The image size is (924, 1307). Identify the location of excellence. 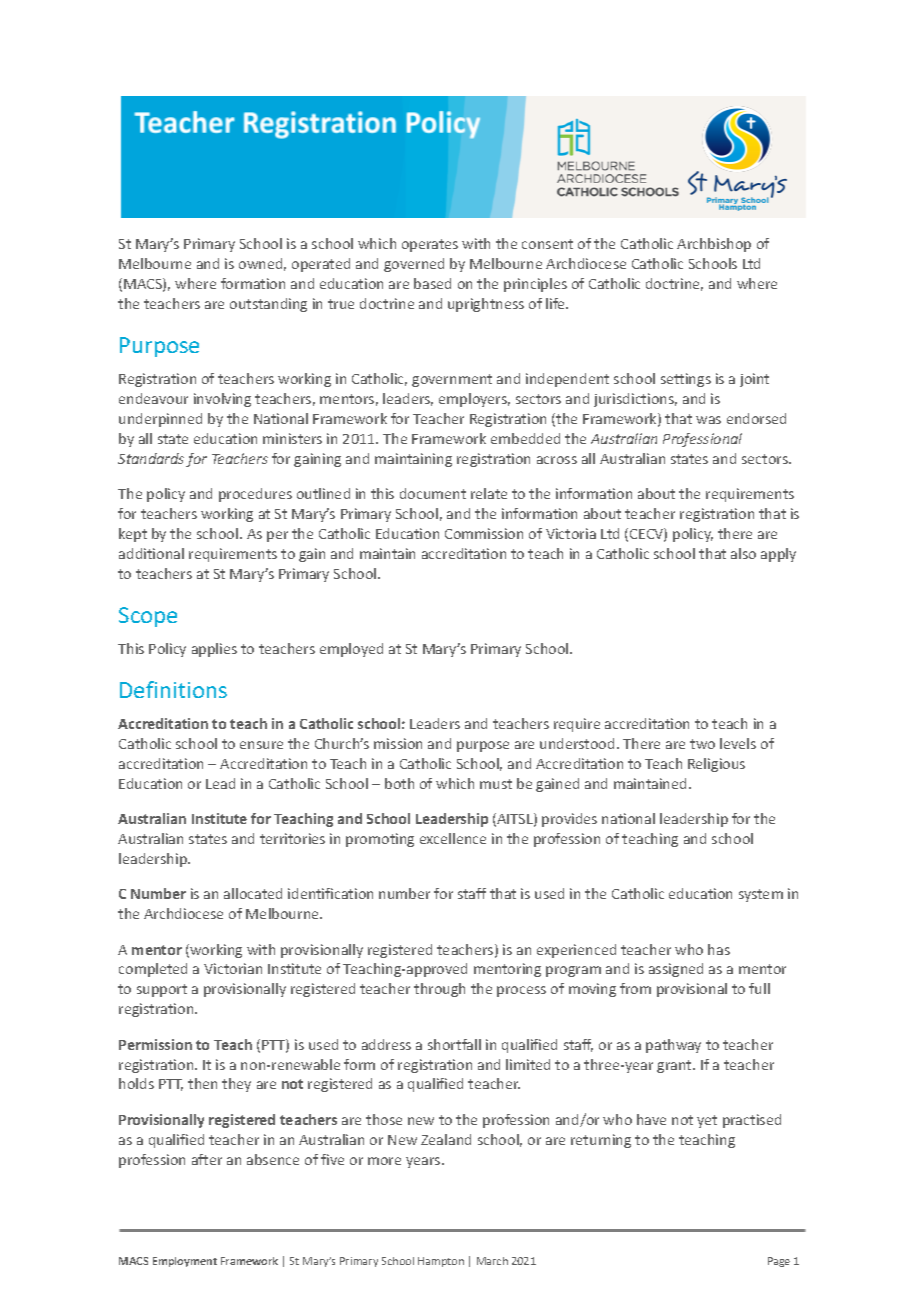
(453, 838).
